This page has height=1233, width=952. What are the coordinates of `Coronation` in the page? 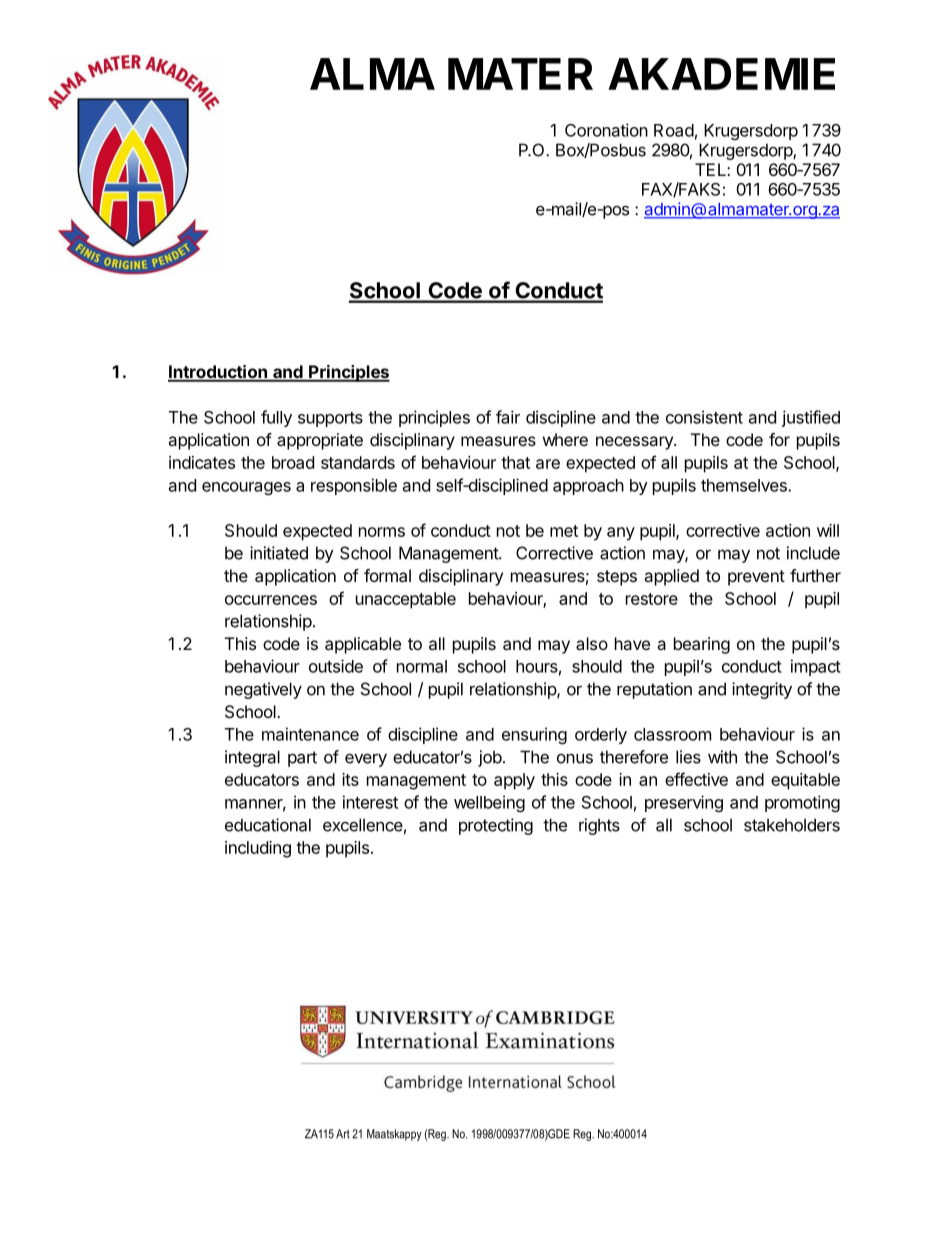 It's located at (606, 130).
